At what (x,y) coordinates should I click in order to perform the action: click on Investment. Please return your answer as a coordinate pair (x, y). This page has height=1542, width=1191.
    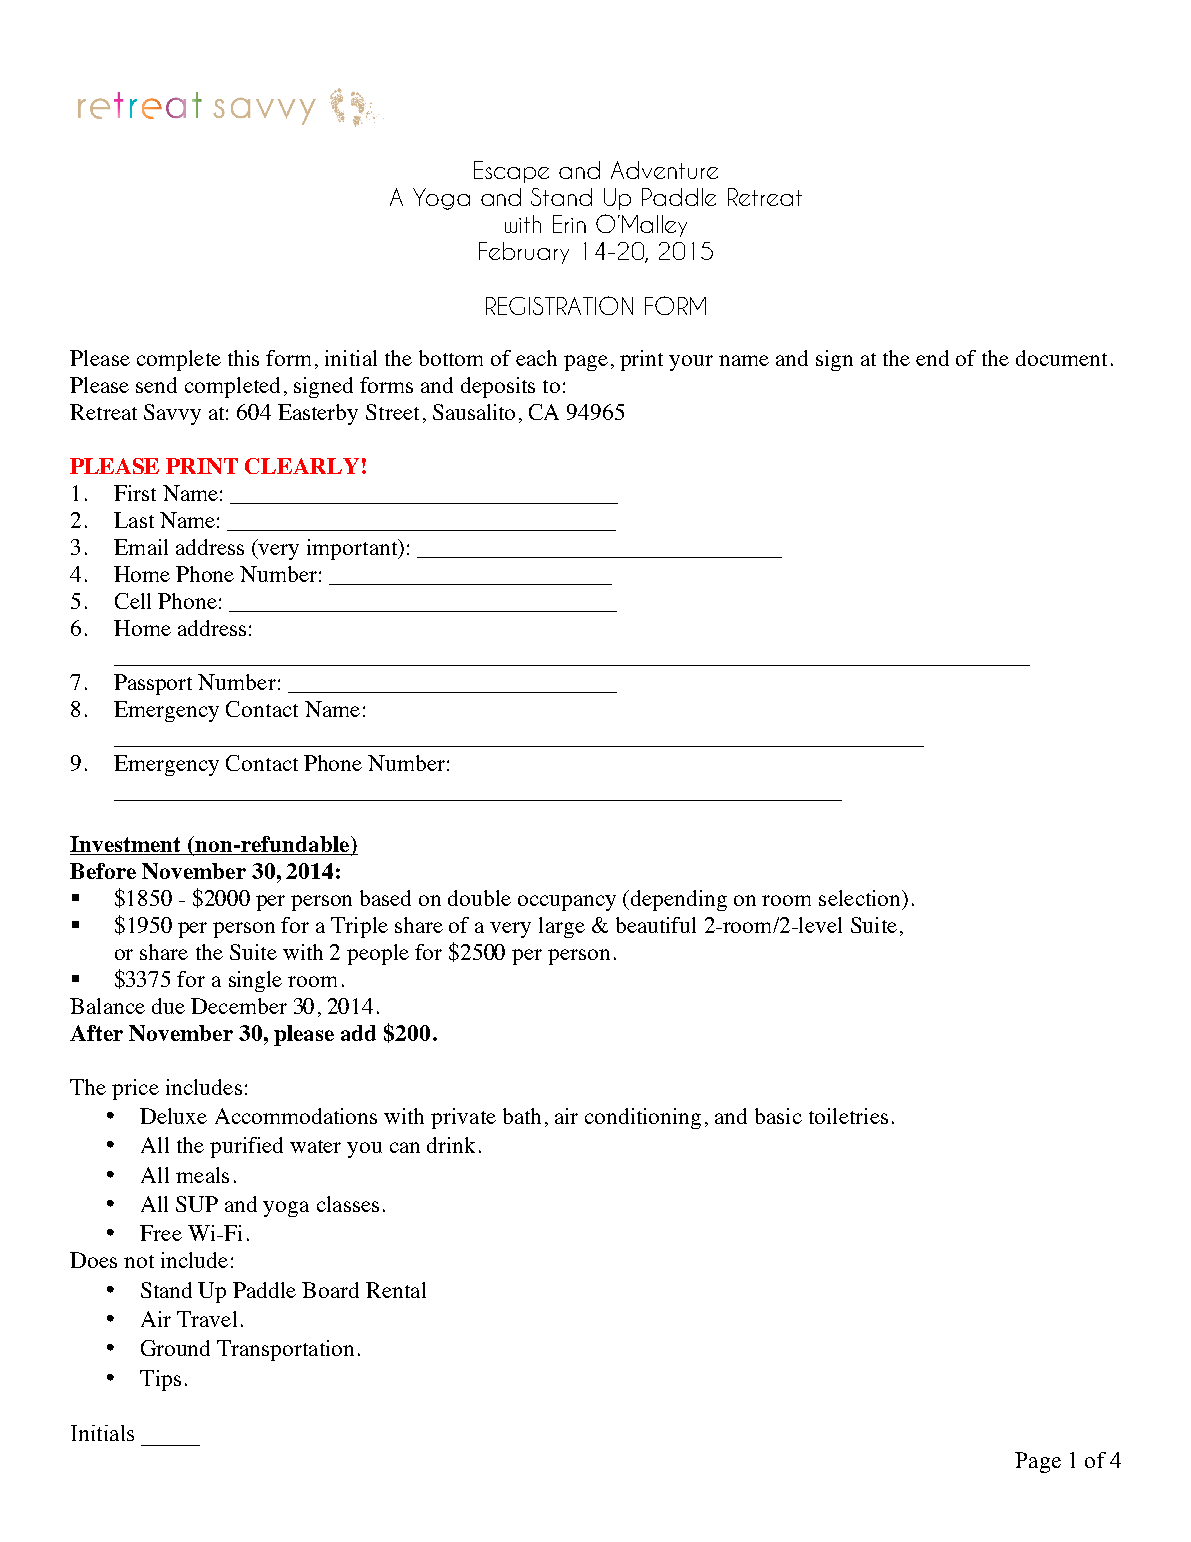
    Looking at the image, I should click on (127, 845).
